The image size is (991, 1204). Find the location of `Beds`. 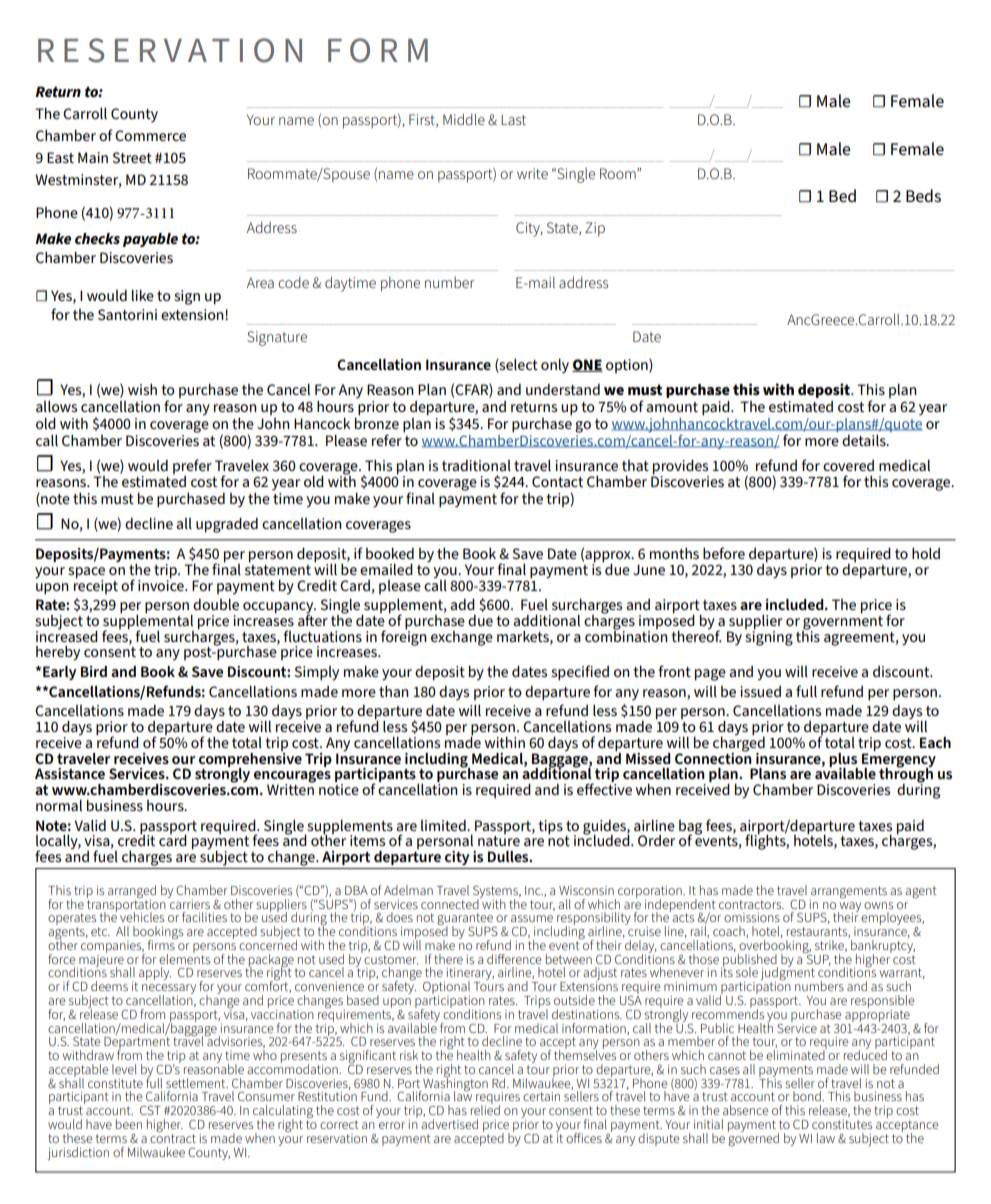

Beds is located at coordinates (923, 196).
